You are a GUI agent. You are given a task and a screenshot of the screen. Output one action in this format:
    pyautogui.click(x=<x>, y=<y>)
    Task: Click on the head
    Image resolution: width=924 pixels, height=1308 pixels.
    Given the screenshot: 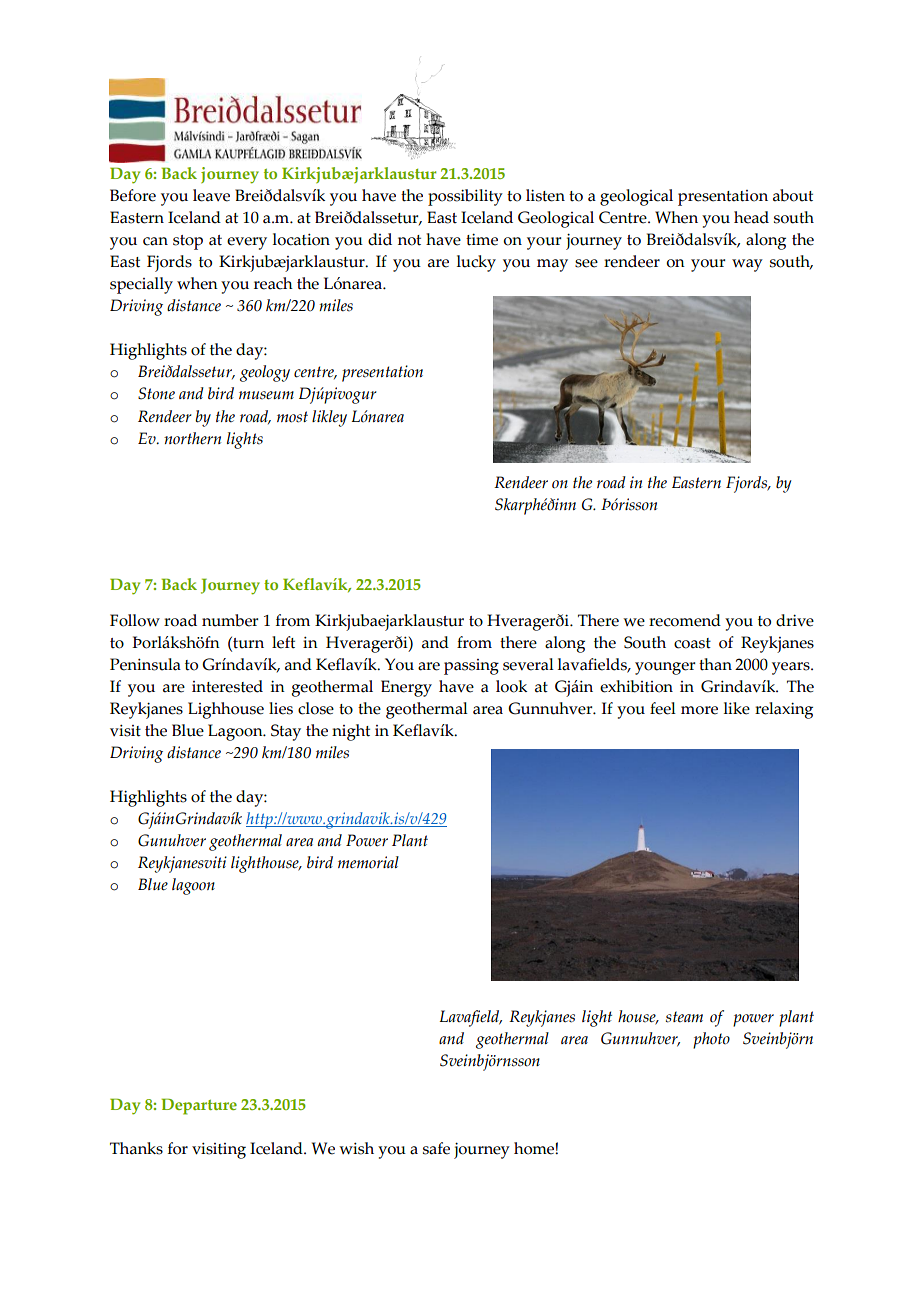 What is the action you would take?
    pyautogui.click(x=751, y=217)
